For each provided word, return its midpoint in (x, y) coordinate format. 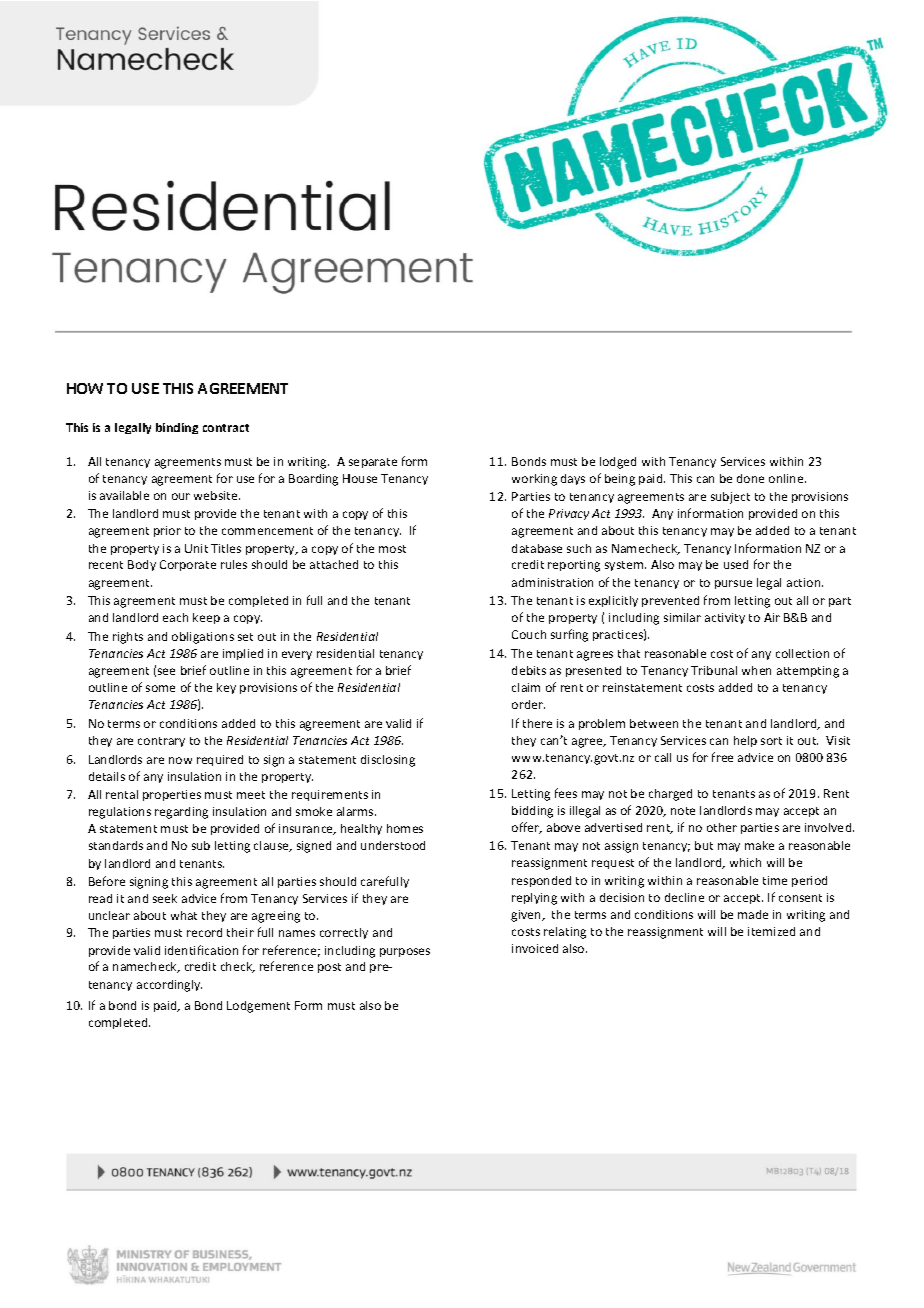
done (750, 478)
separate (373, 463)
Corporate (188, 565)
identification (201, 950)
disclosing (388, 761)
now (180, 760)
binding (177, 428)
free (722, 757)
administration (552, 582)
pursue (733, 584)
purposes (405, 952)
